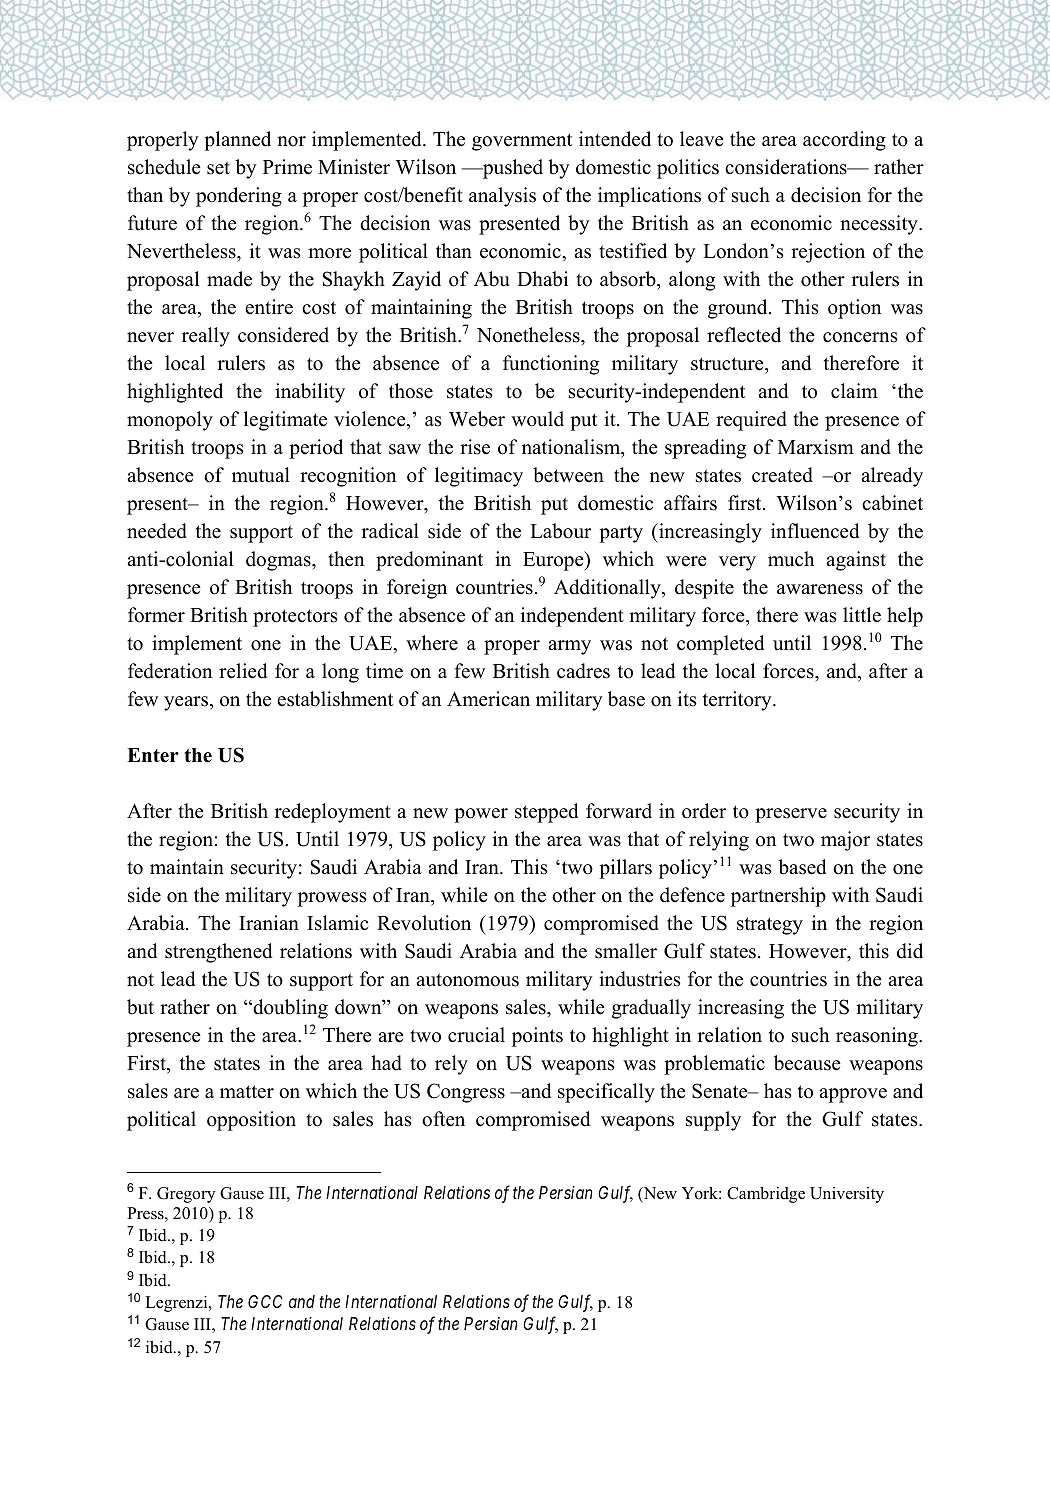 The width and height of the document is (1050, 1485). What do you see at coordinates (738, 701) in the document?
I see `territory` at bounding box center [738, 701].
